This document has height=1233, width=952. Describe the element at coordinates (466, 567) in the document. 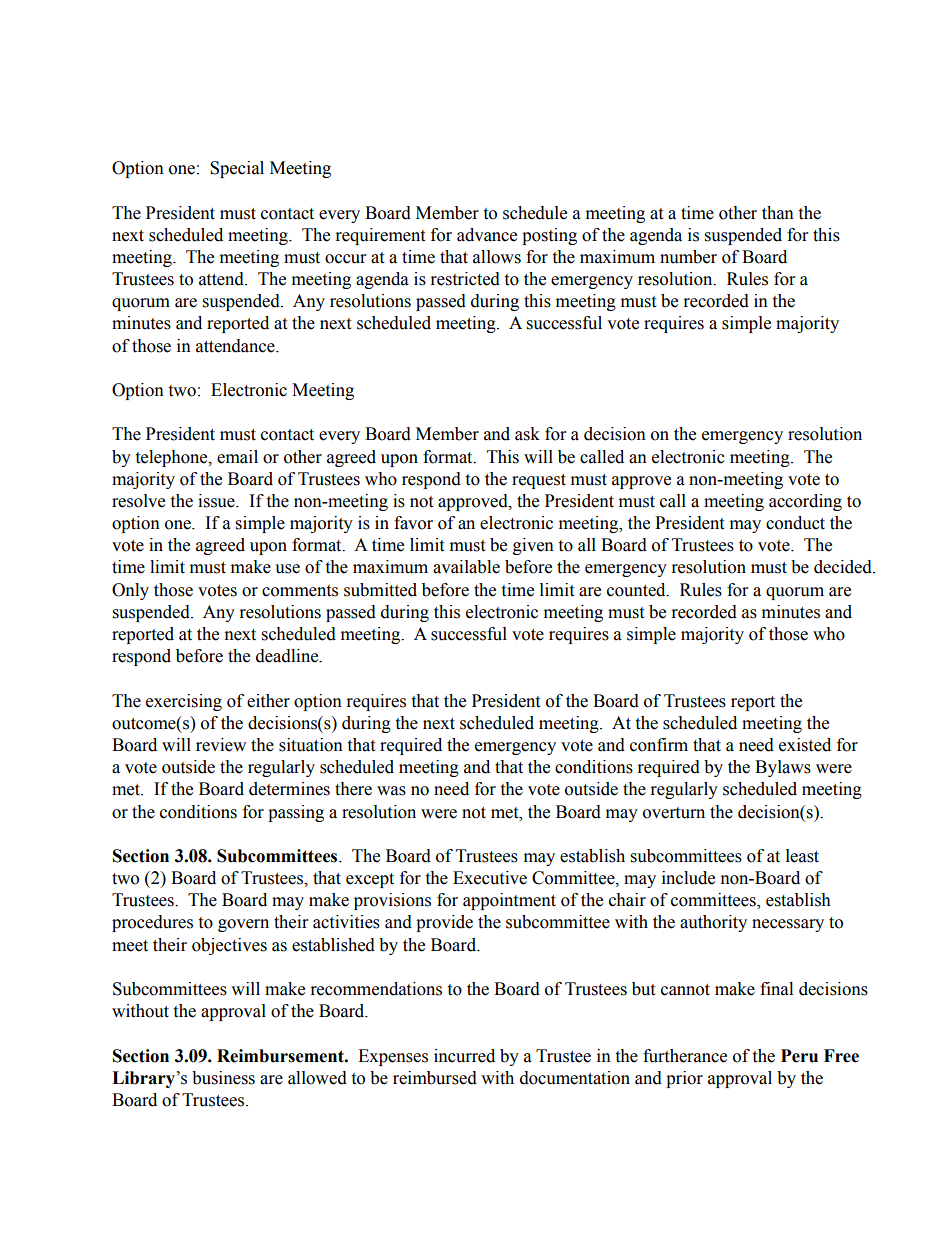

I see `available` at that location.
